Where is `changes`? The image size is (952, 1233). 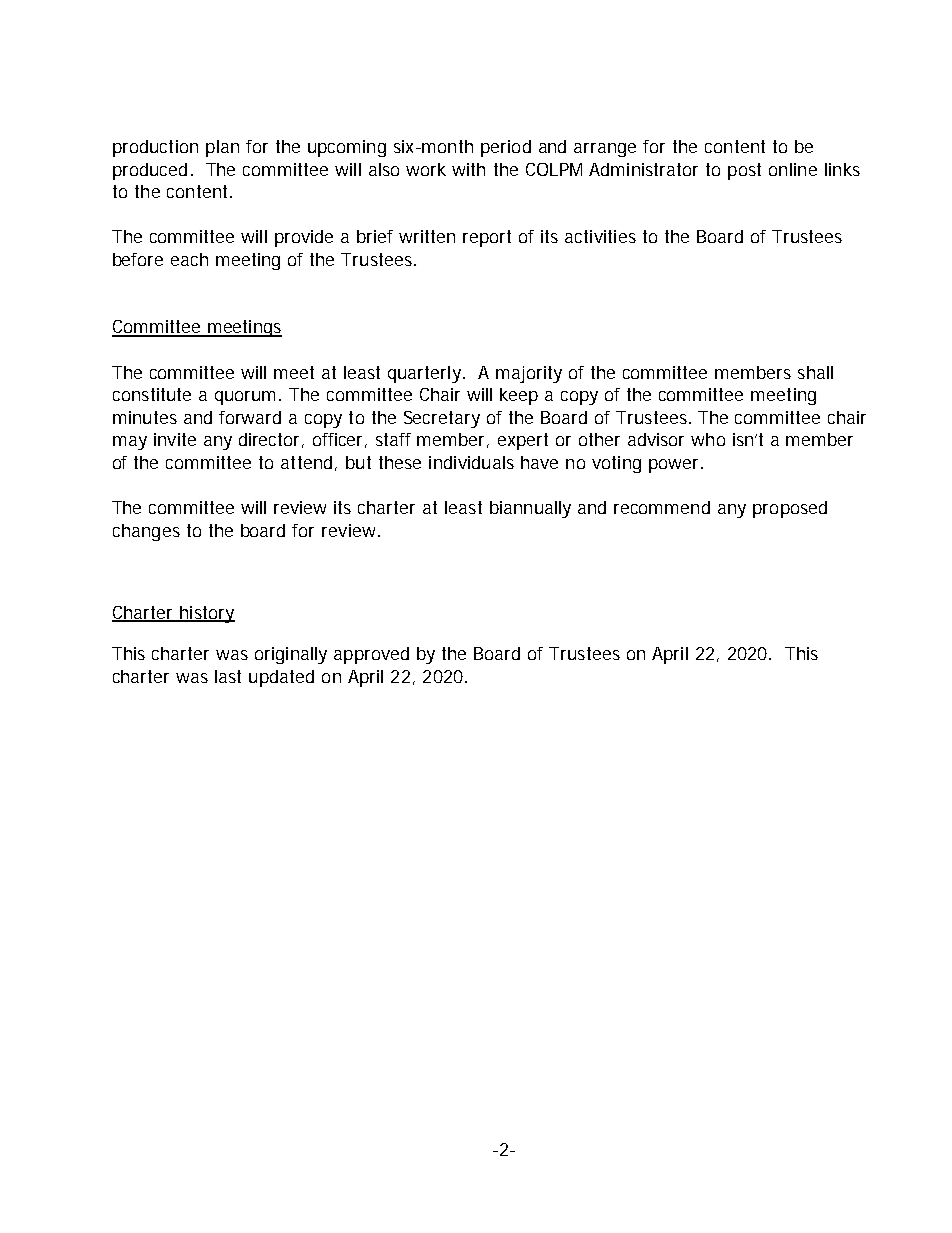 changes is located at coordinates (146, 532).
